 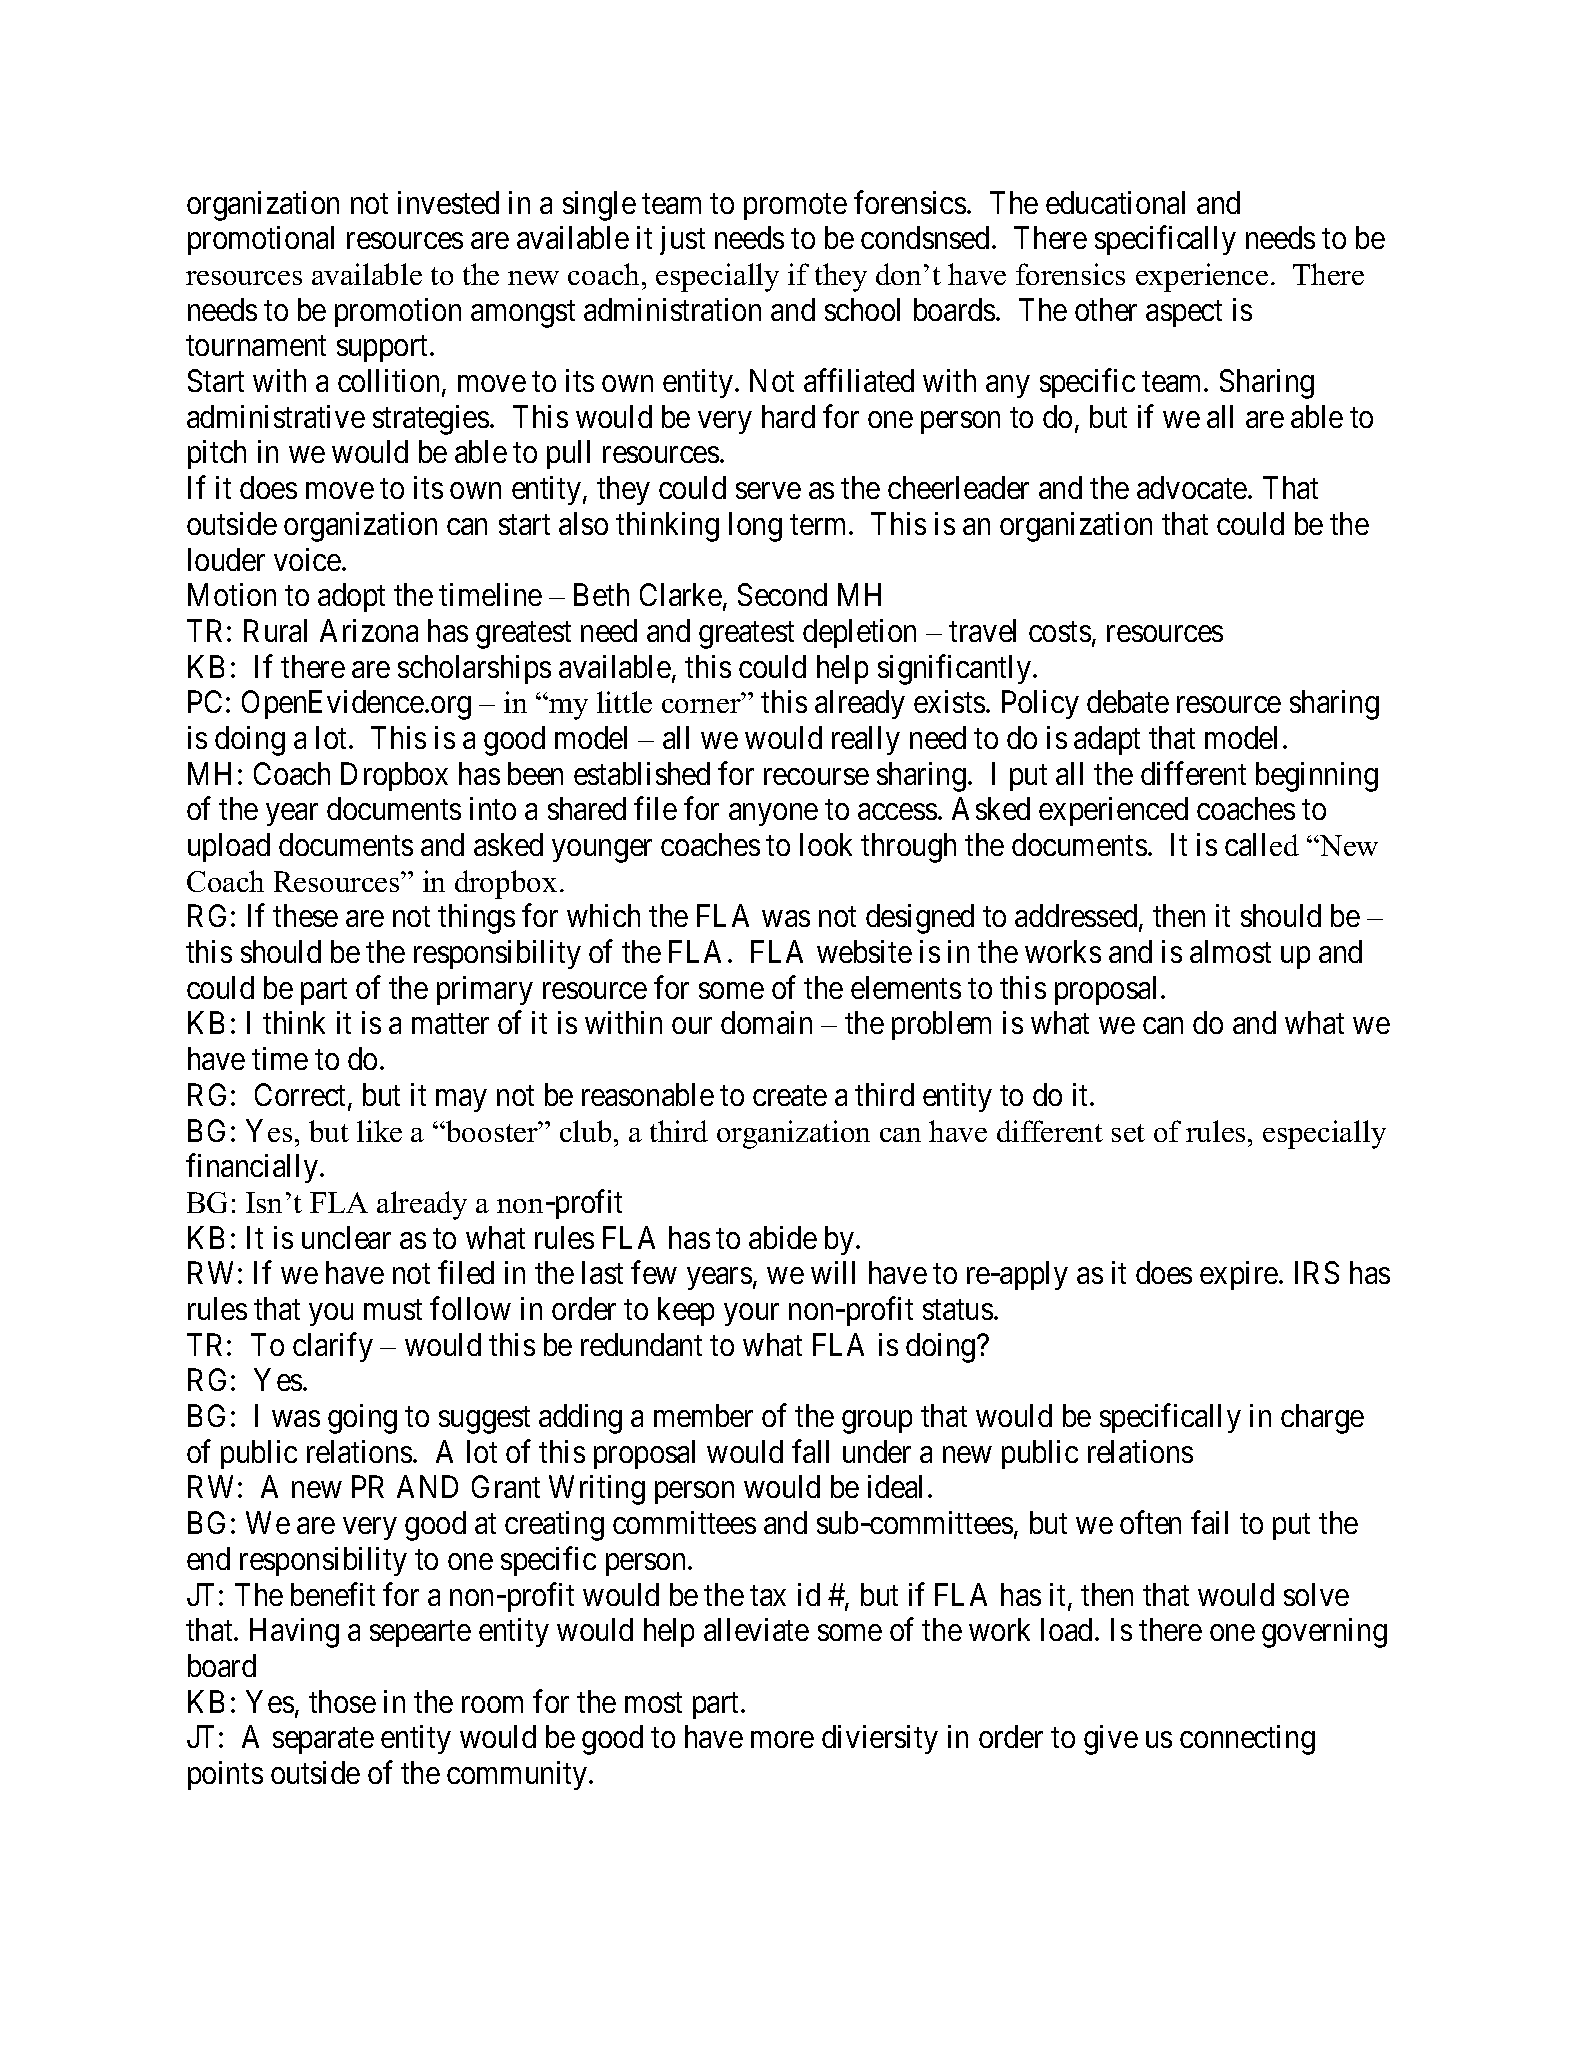 I want to click on clarify, so click(x=333, y=1347).
